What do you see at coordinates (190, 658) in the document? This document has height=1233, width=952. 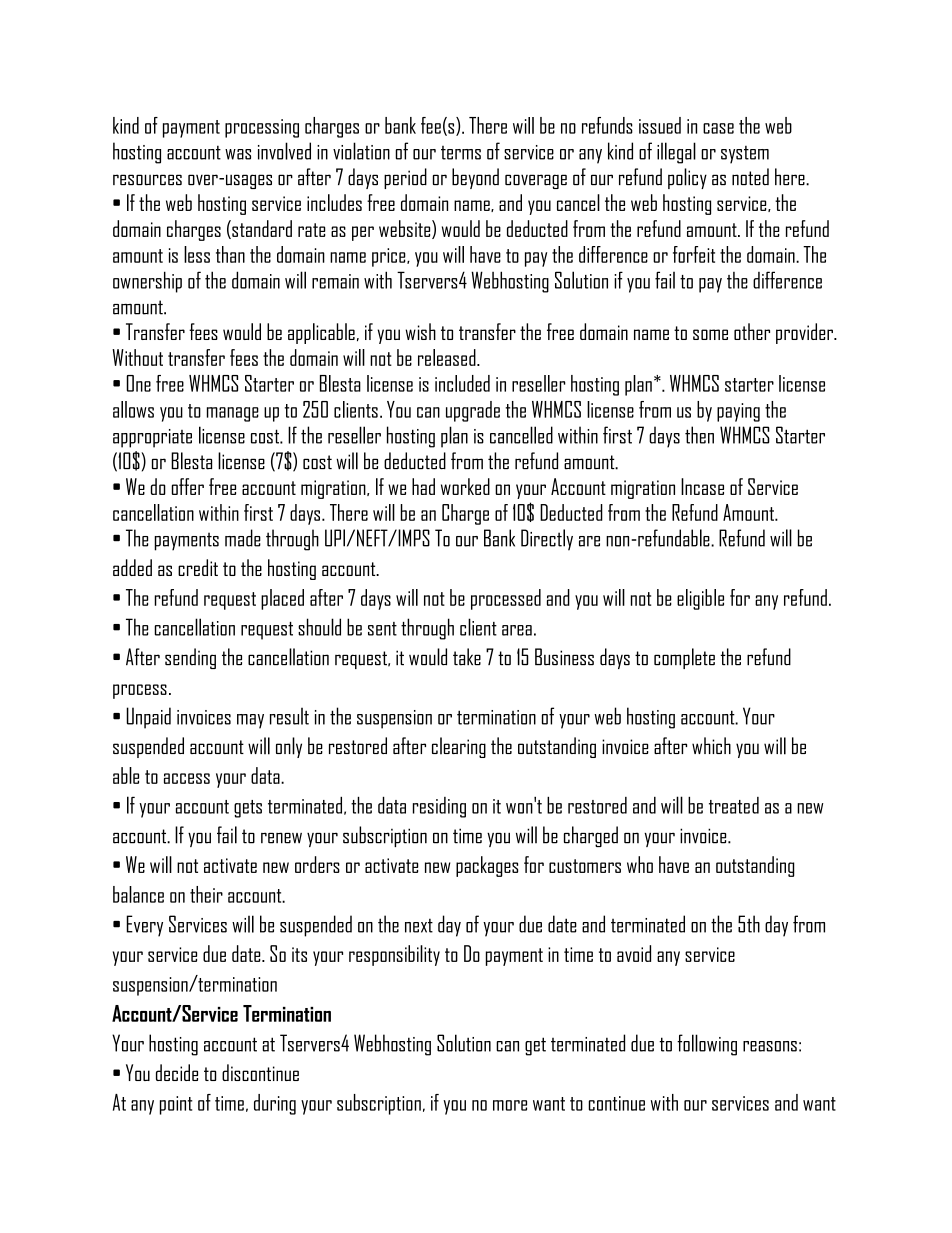 I see `sending` at bounding box center [190, 658].
